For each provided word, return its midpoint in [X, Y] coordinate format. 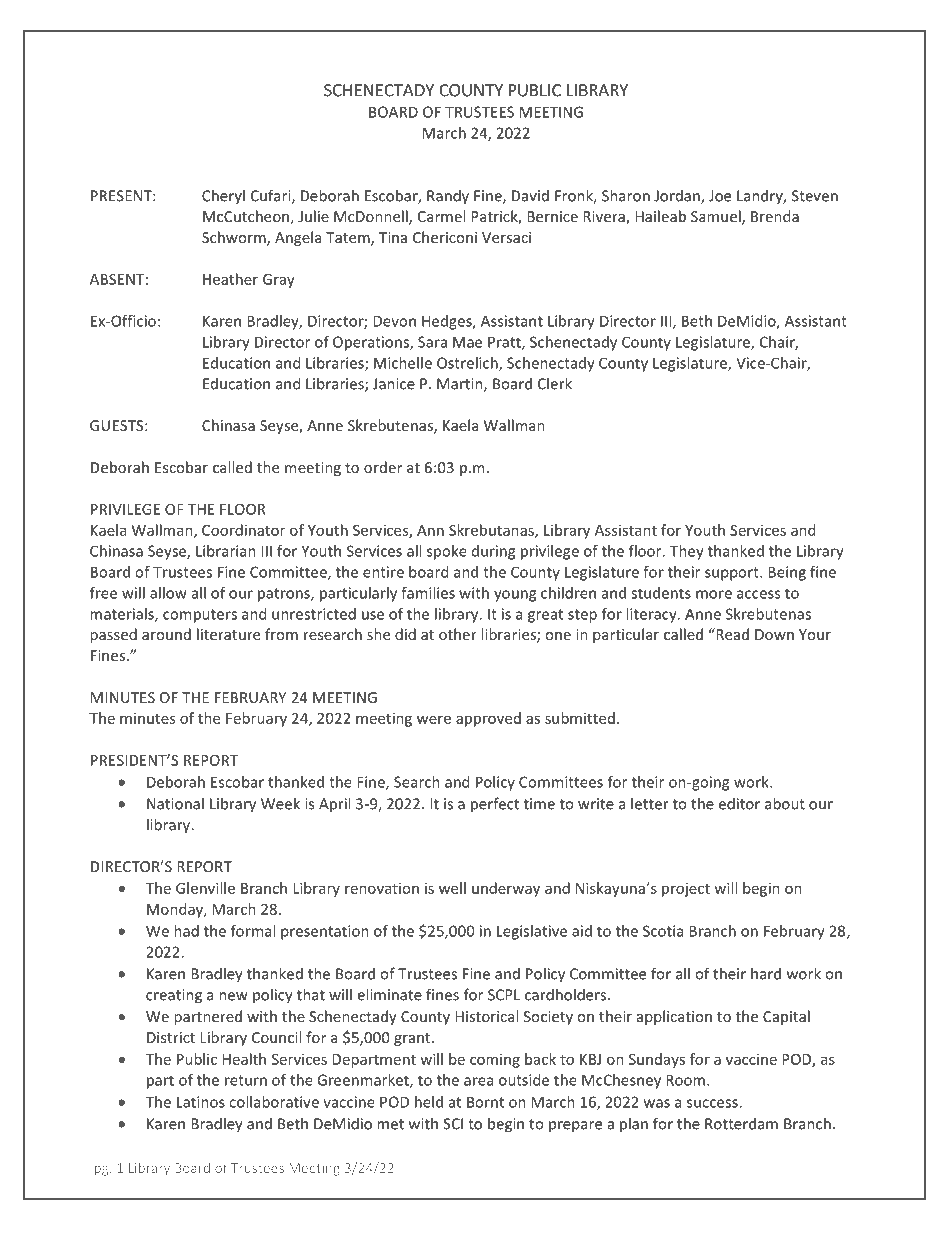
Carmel [441, 216]
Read [731, 634]
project [686, 890]
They [687, 552]
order [383, 467]
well [452, 888]
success [713, 1103]
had [186, 931]
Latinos [201, 1102]
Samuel [717, 217]
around [166, 634]
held [429, 1102]
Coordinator [243, 530]
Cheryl [223, 196]
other [458, 634]
